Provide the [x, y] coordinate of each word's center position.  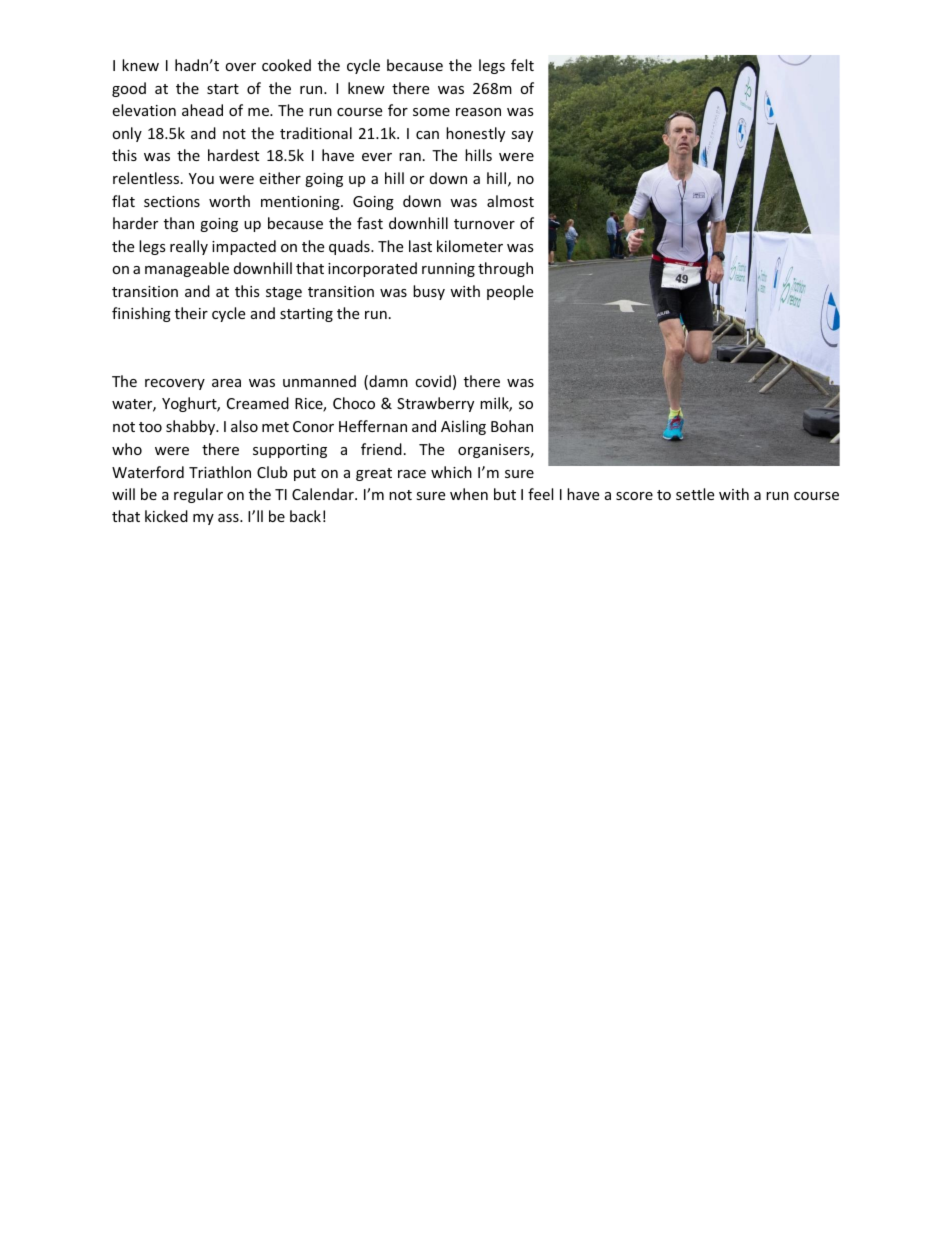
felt [522, 65]
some [431, 112]
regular [198, 495]
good [129, 89]
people [510, 292]
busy [429, 292]
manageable [187, 269]
